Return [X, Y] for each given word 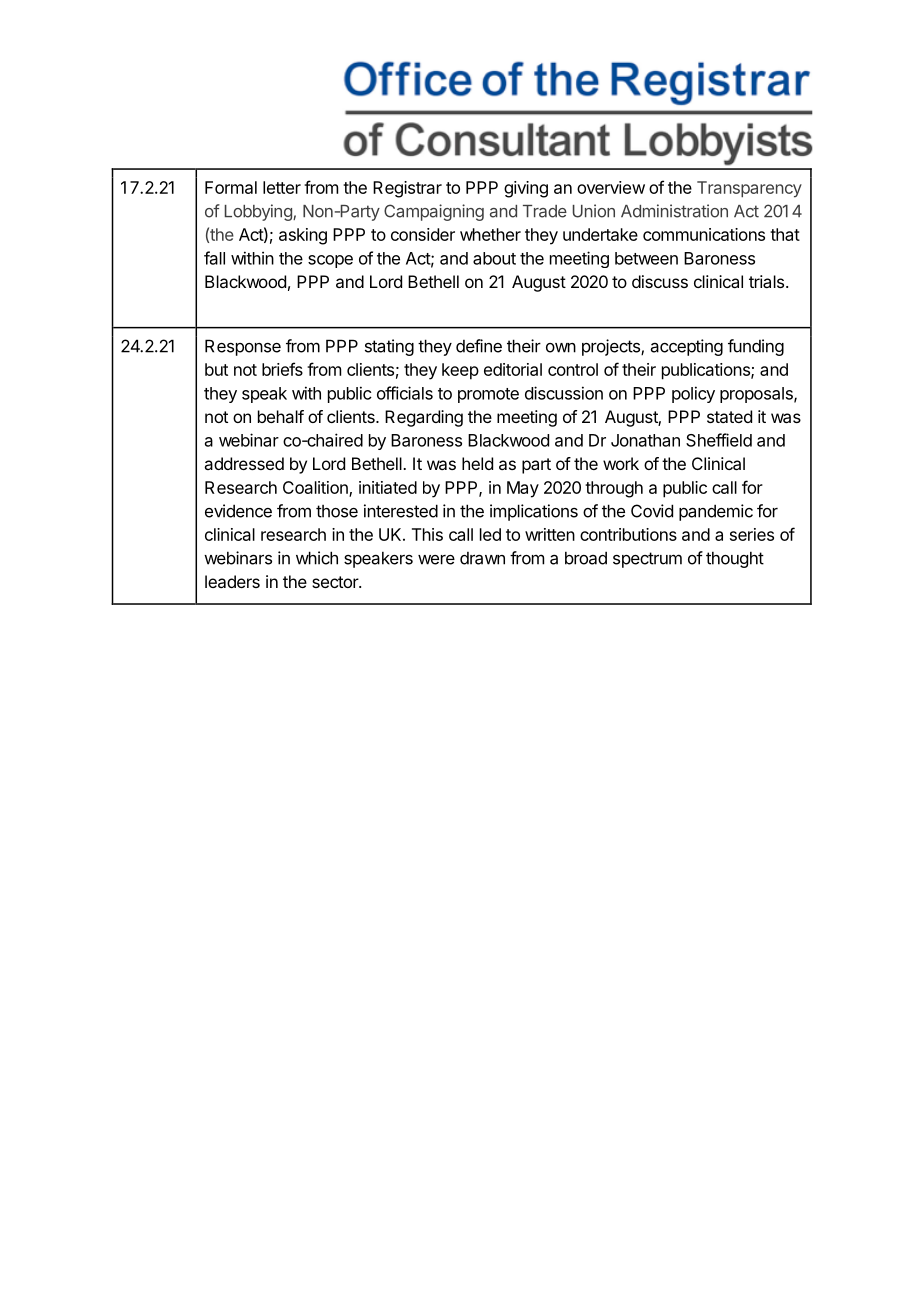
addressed [244, 463]
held [477, 463]
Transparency [749, 189]
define [479, 346]
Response [243, 347]
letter [282, 187]
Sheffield [719, 440]
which [317, 558]
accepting [687, 347]
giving [526, 189]
